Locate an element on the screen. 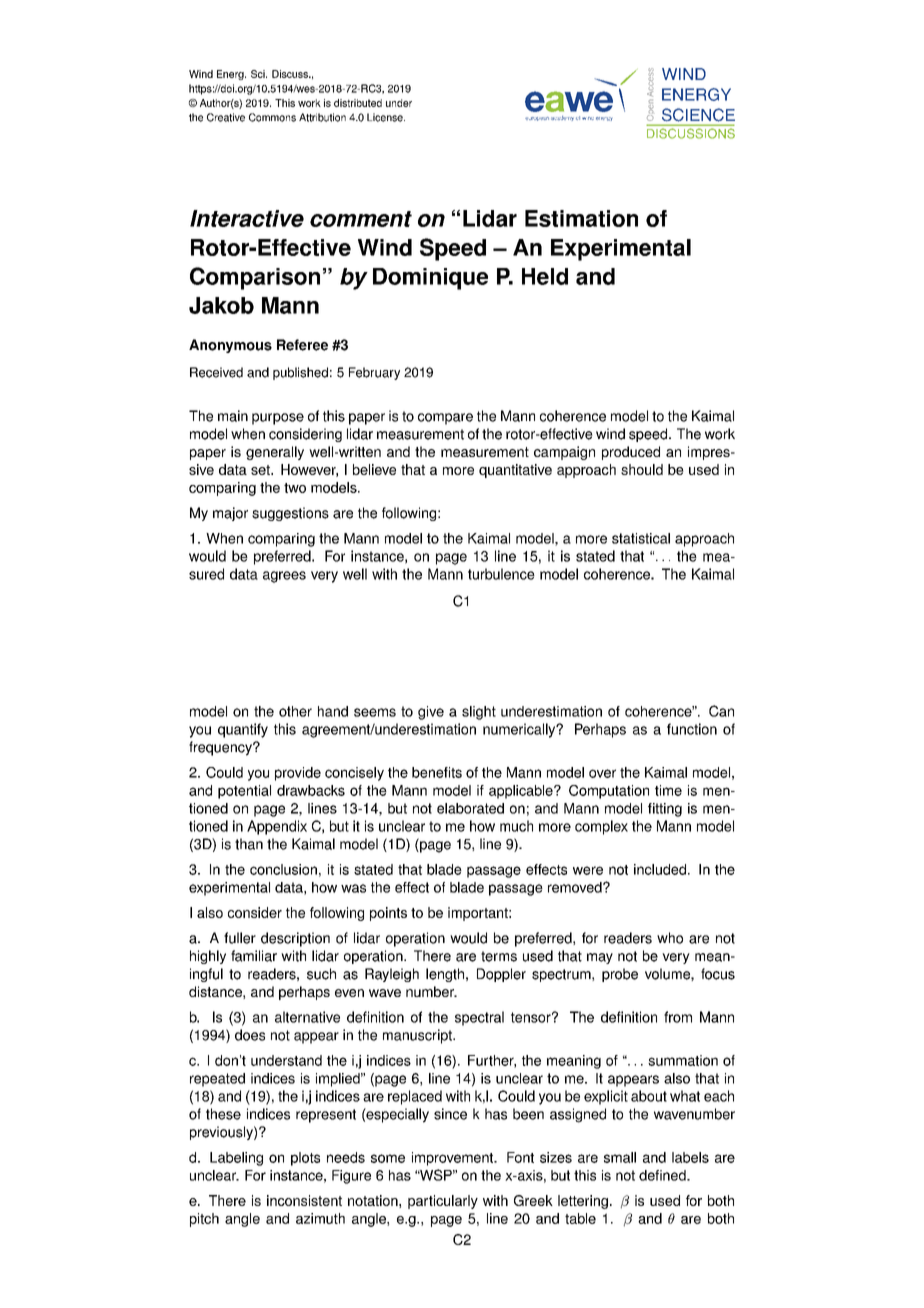 Image resolution: width=924 pixels, height=1308 pixels. Commons is located at coordinates (272, 117).
